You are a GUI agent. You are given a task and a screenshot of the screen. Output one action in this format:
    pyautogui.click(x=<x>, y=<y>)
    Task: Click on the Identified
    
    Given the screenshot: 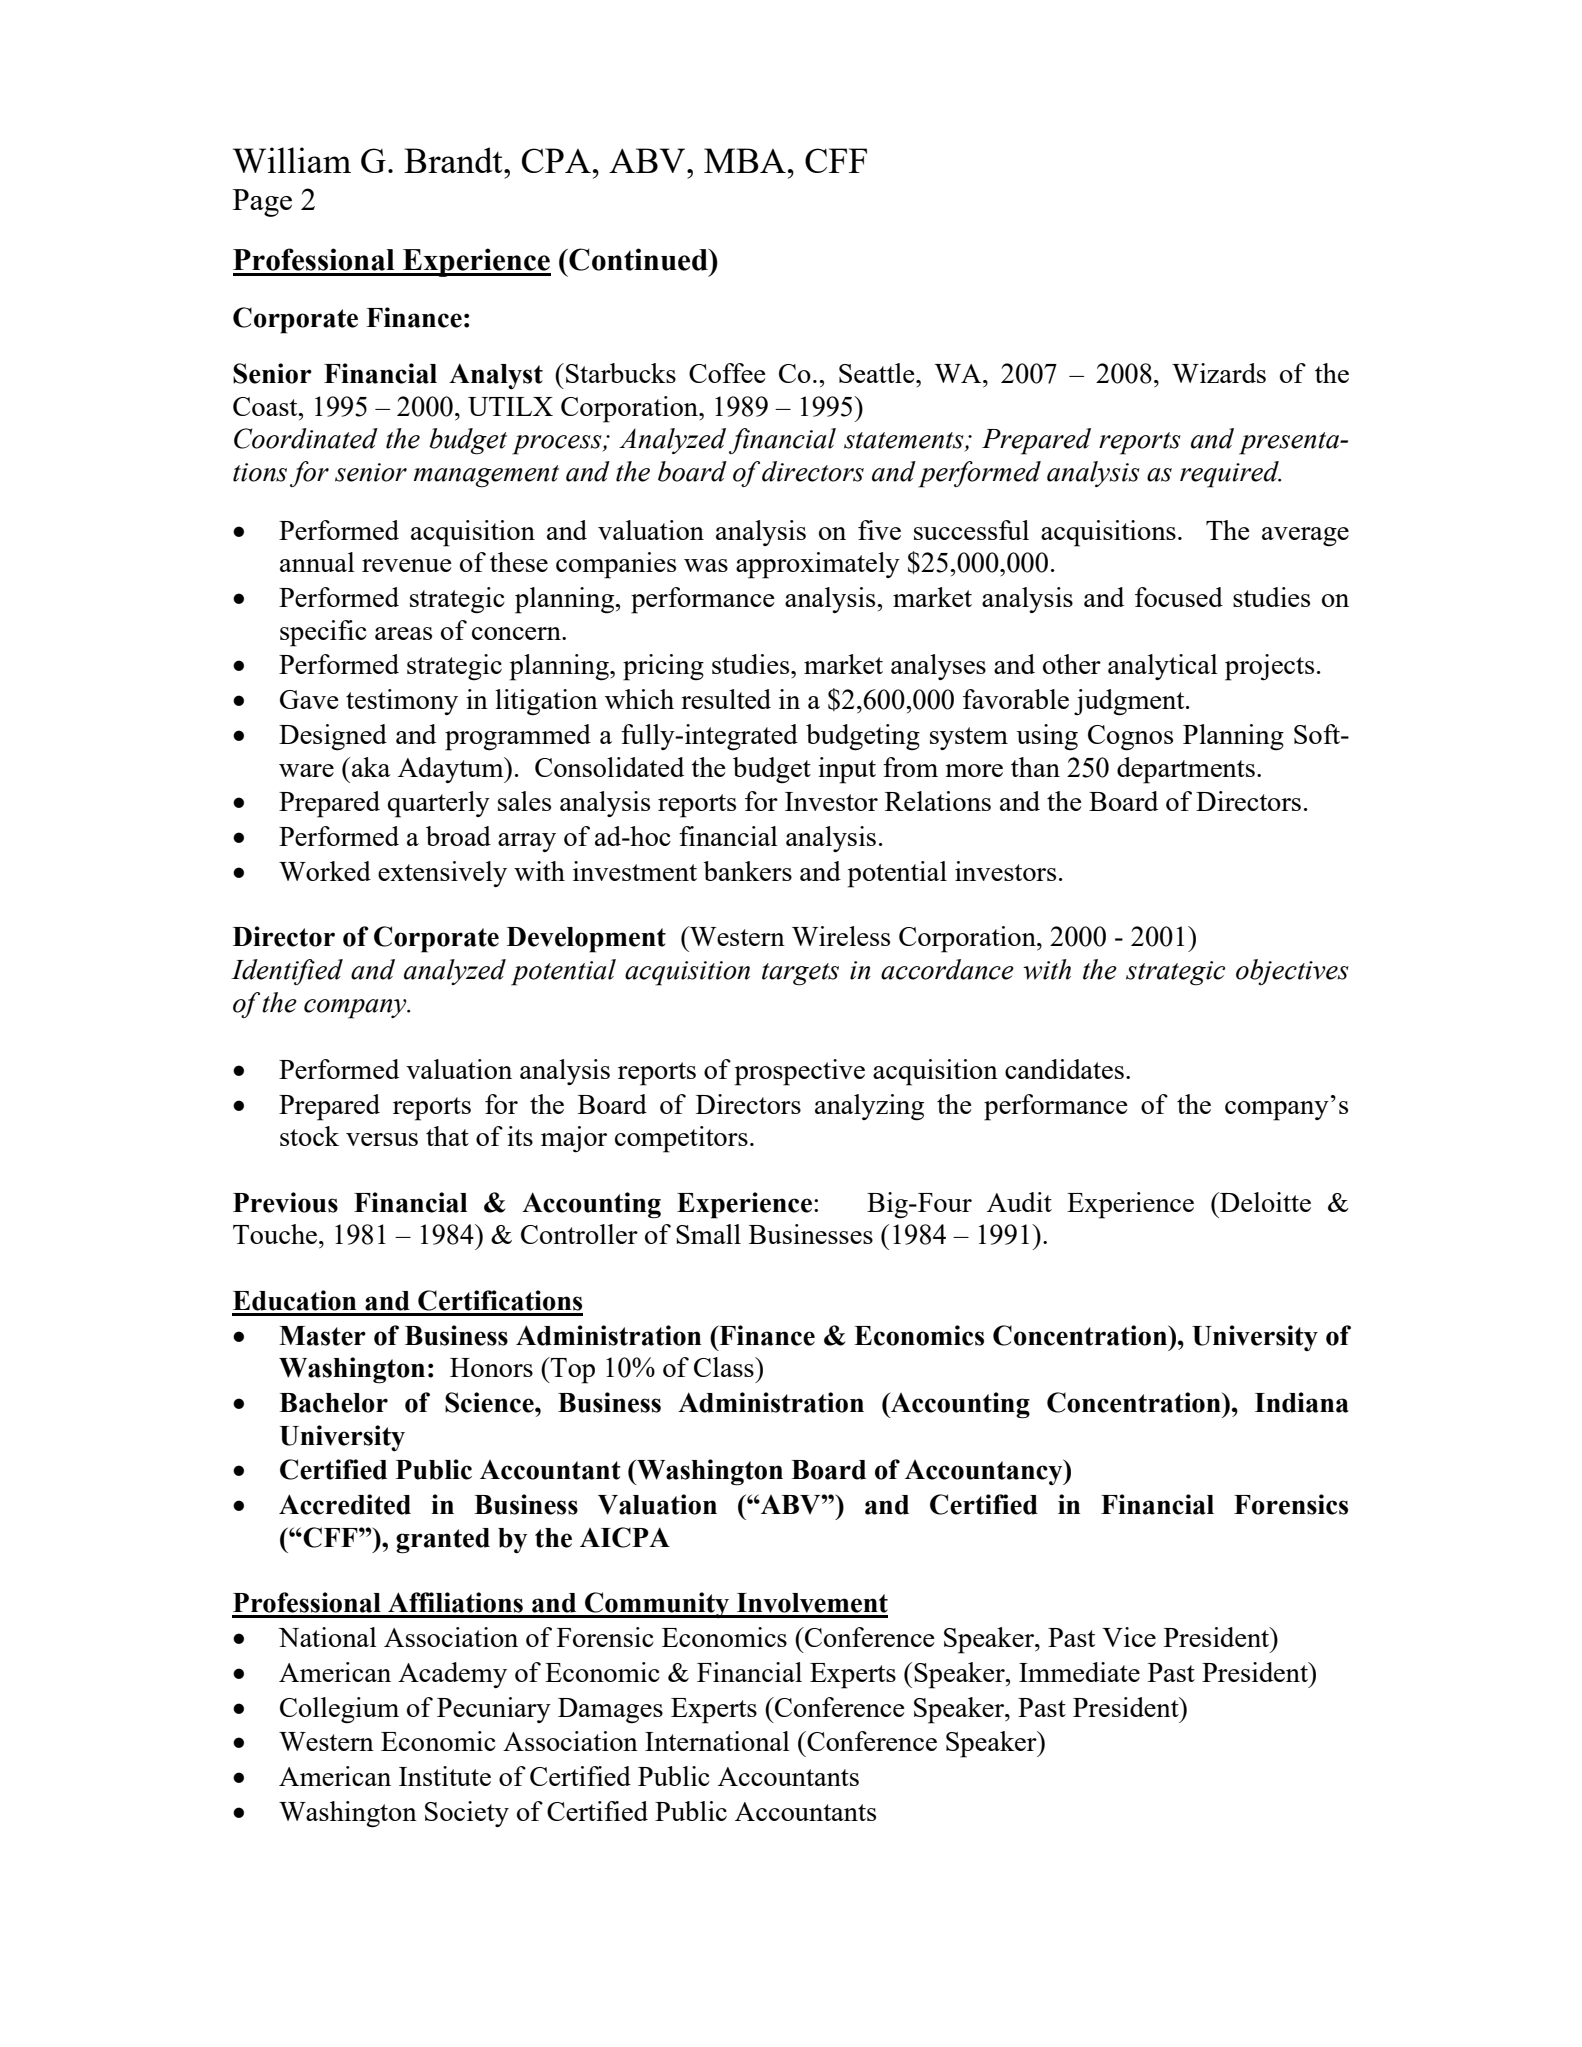 What is the action you would take?
    pyautogui.click(x=287, y=972)
